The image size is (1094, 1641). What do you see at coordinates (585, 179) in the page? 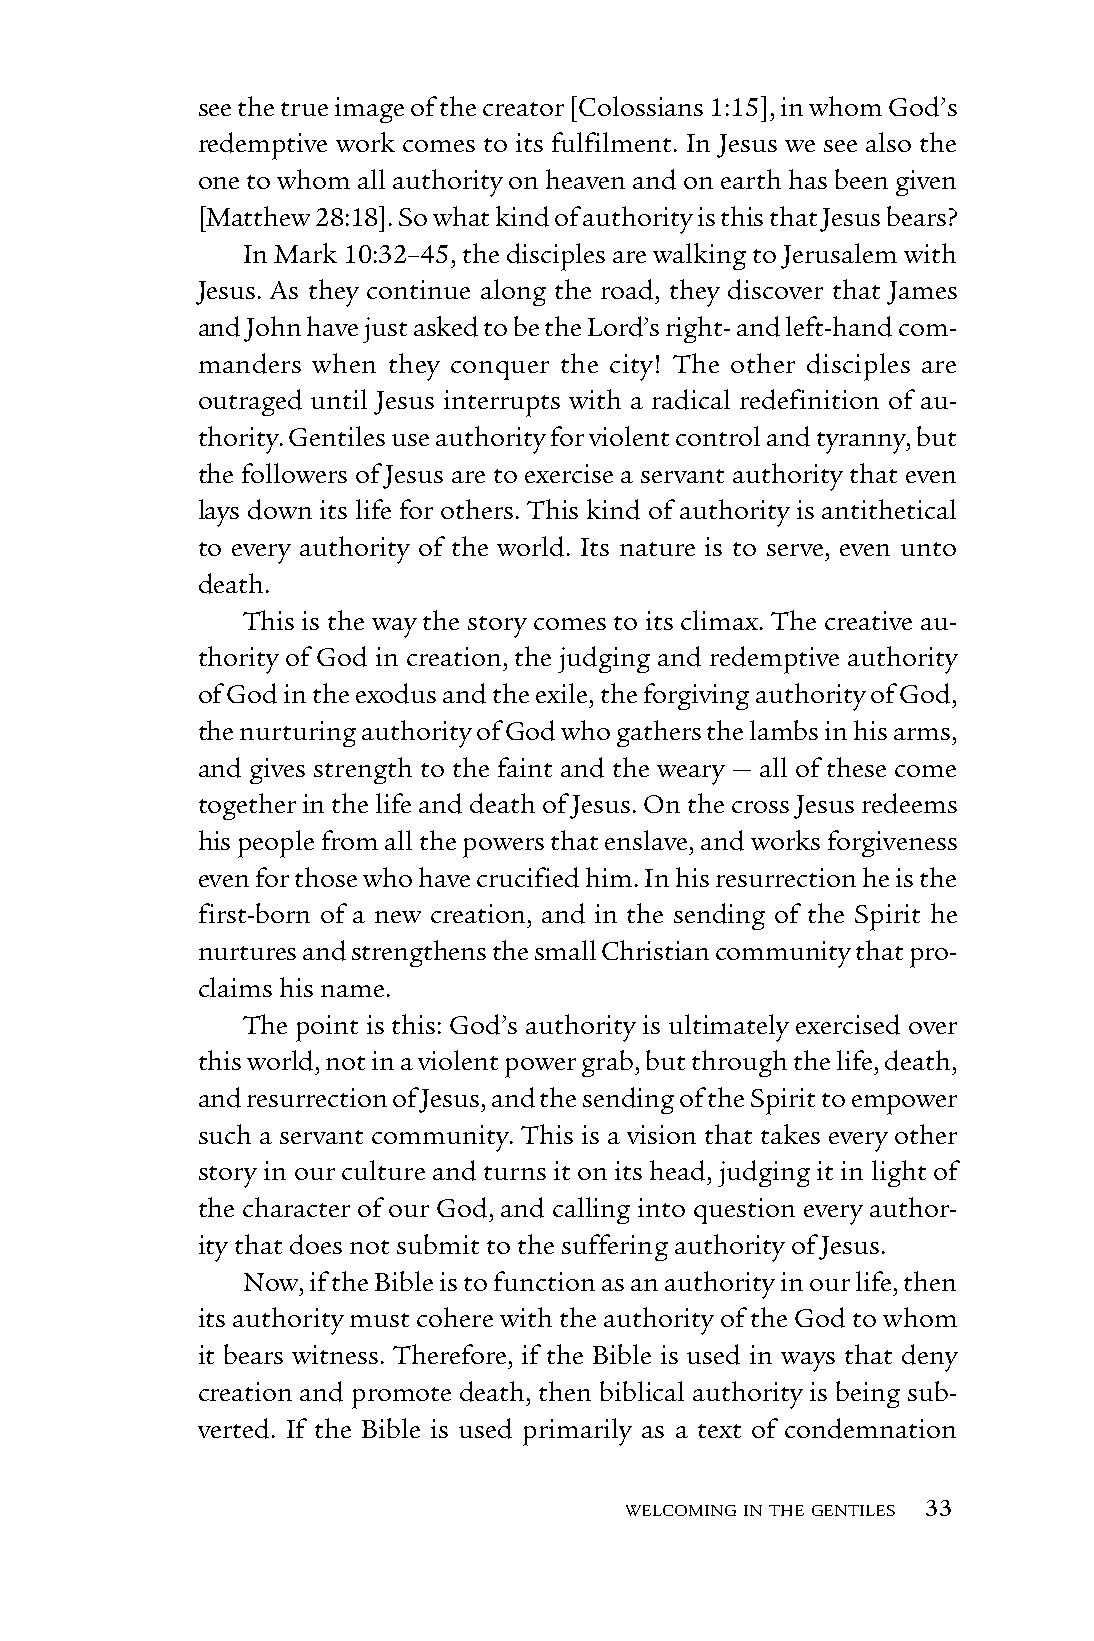
I see `heaven` at bounding box center [585, 179].
